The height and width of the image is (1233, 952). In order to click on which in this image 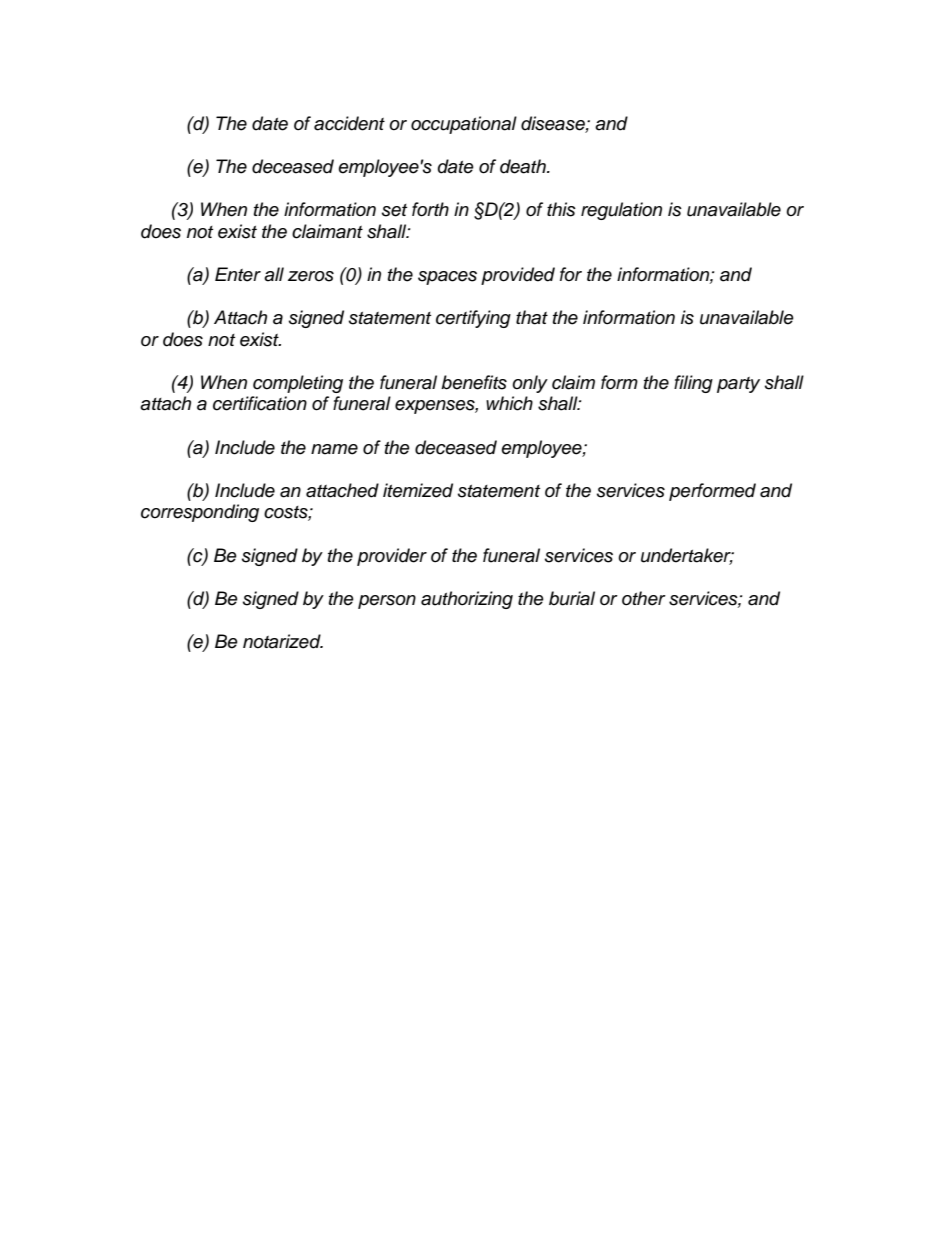, I will do `click(509, 403)`.
